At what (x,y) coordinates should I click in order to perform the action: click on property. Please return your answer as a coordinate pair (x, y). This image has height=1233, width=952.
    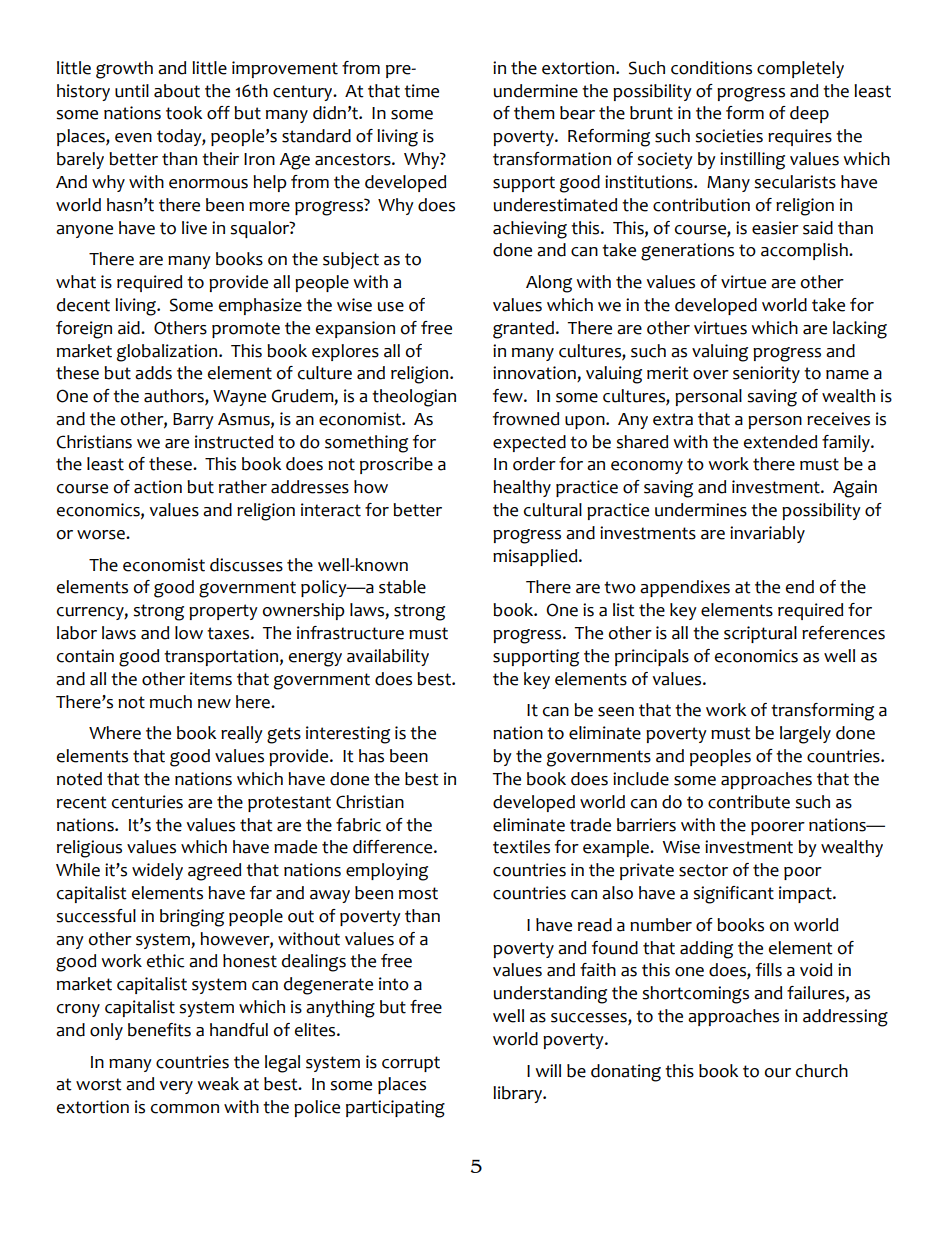
    Looking at the image, I should click on (223, 612).
